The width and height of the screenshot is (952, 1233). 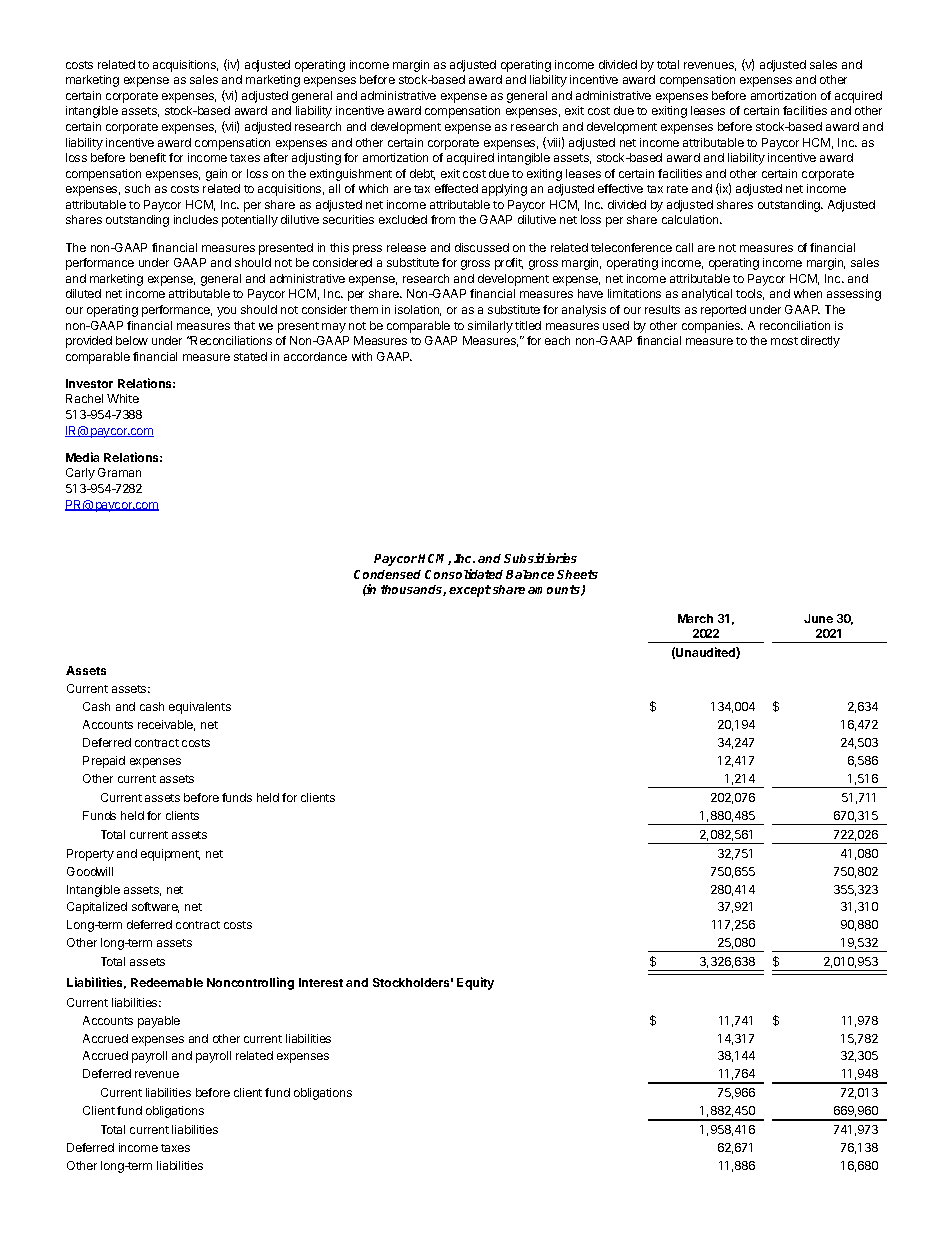 What do you see at coordinates (691, 219) in the screenshot?
I see `calculation` at bounding box center [691, 219].
